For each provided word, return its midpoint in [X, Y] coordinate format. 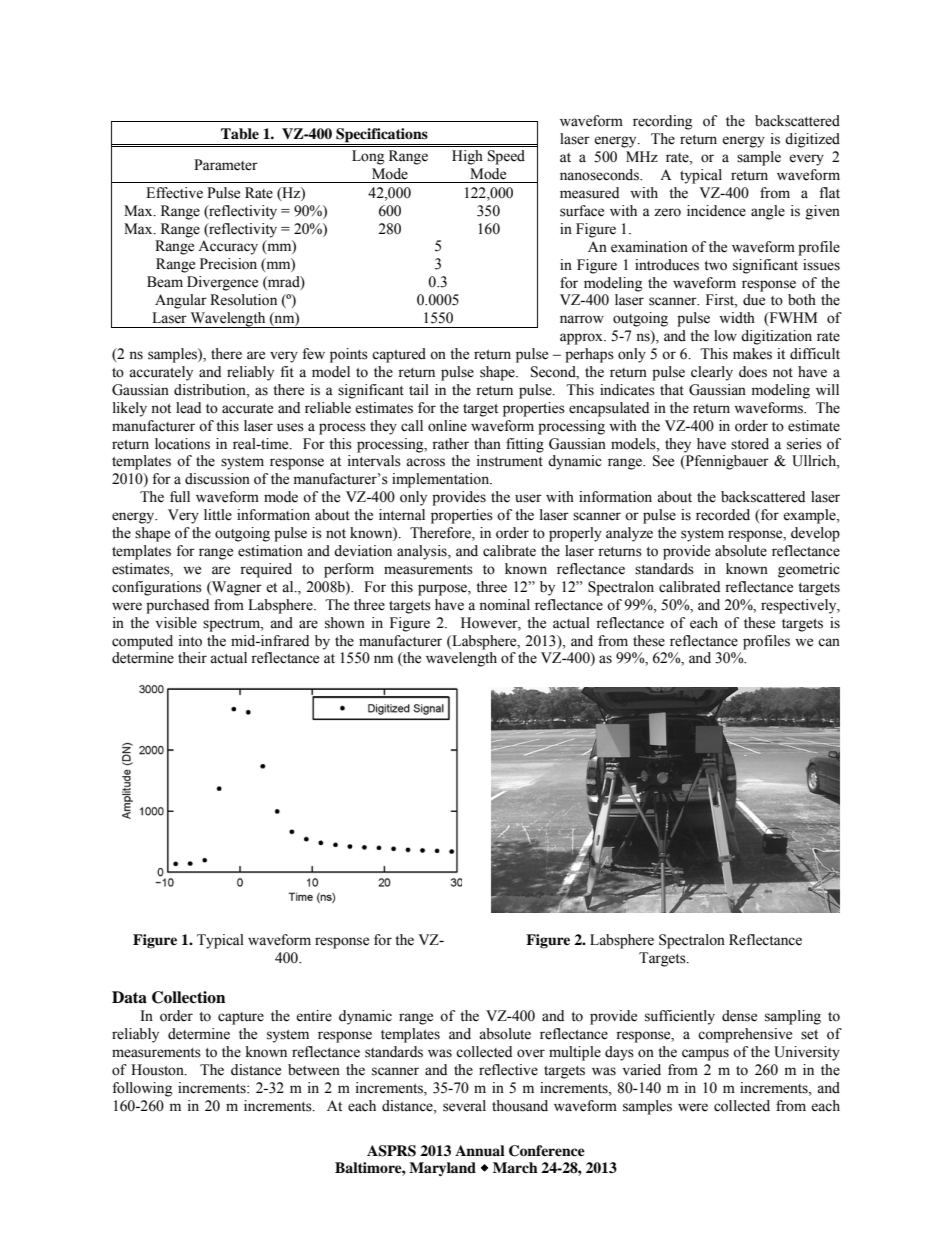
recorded [723, 515]
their [192, 658]
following [142, 1089]
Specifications [382, 135]
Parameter [226, 165]
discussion [217, 479]
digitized [812, 140]
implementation [442, 480]
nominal [504, 605]
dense [739, 1016]
